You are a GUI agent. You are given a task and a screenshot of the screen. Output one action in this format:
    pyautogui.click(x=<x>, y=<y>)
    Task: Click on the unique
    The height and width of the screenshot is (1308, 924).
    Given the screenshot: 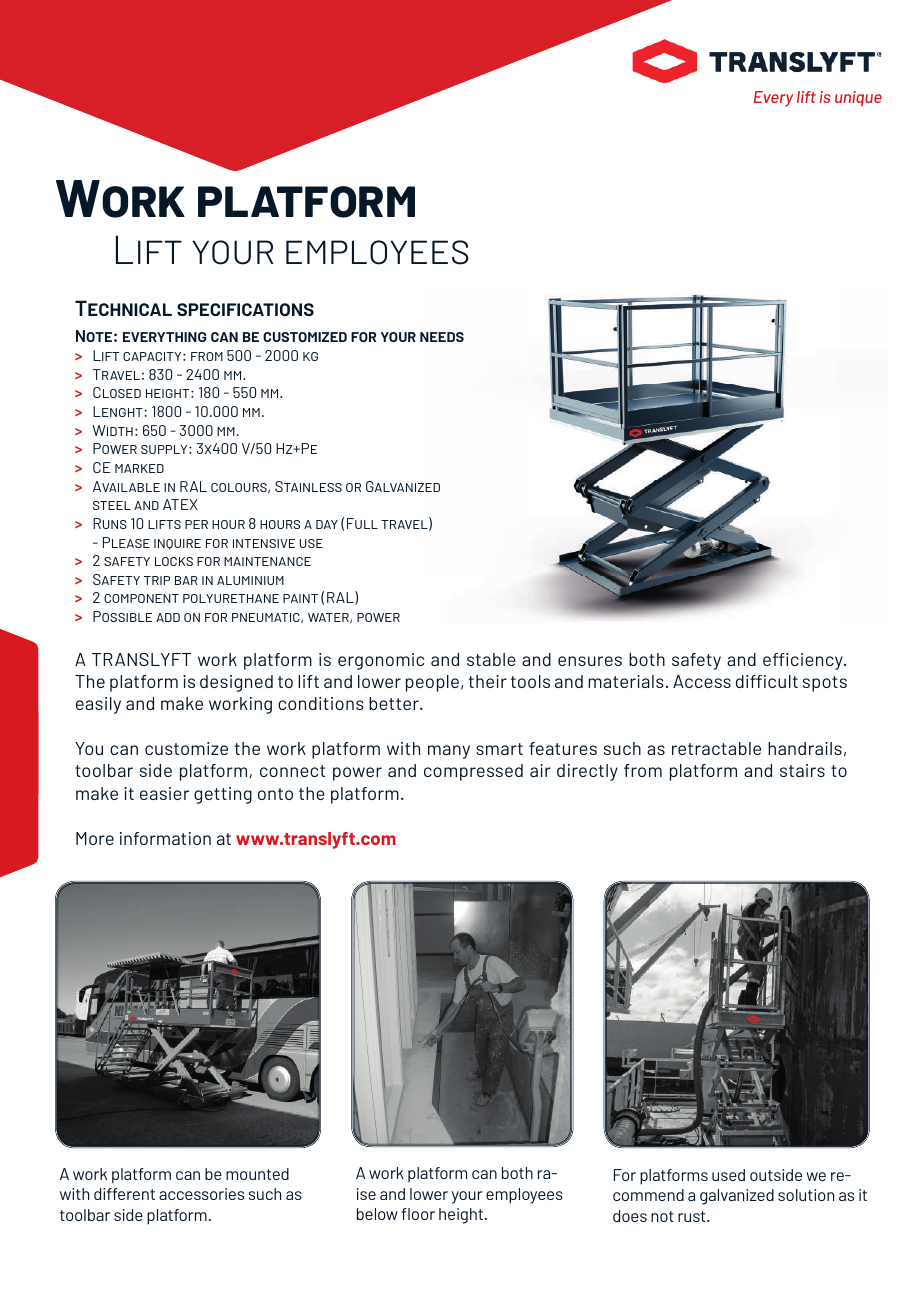 What is the action you would take?
    pyautogui.click(x=858, y=98)
